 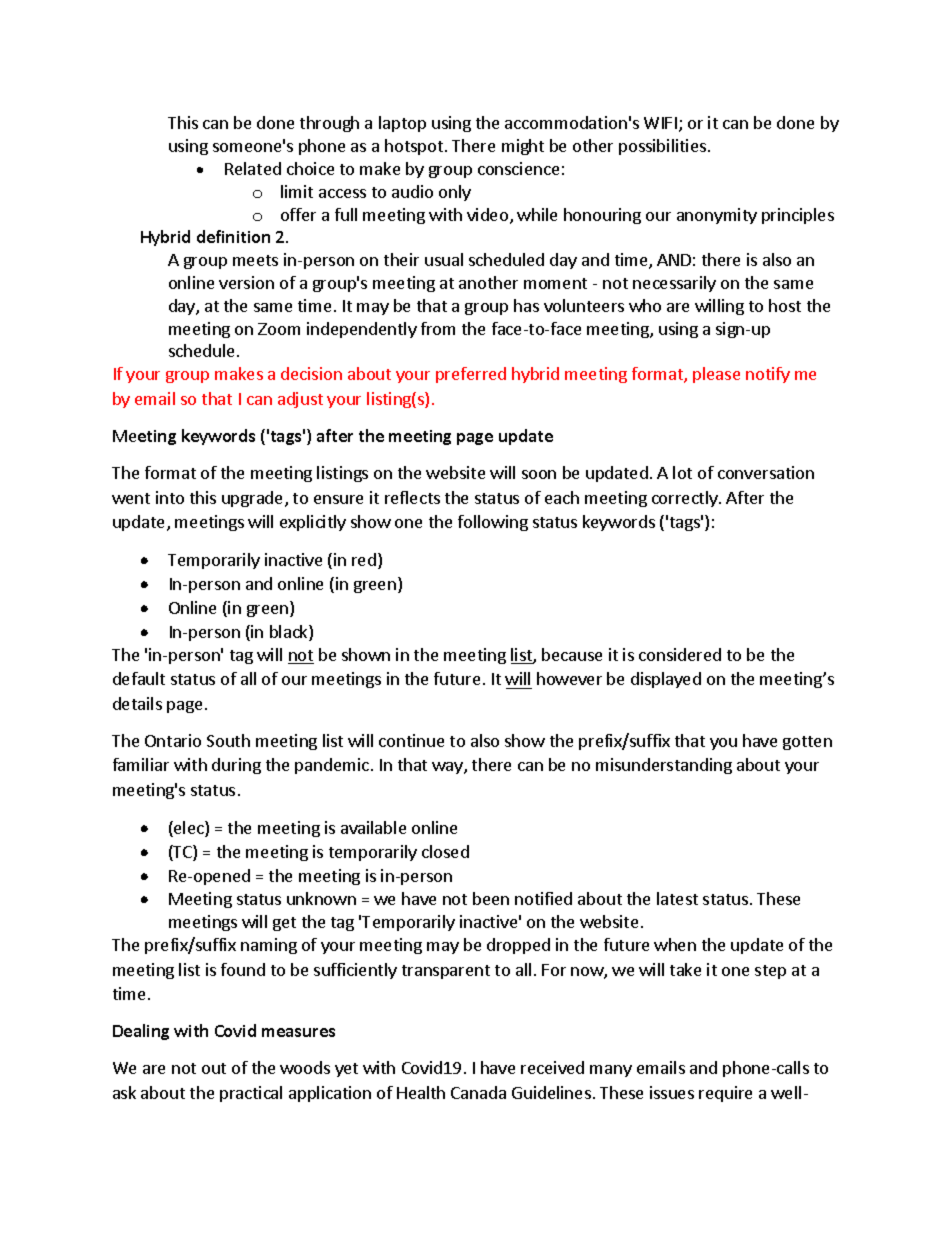 I want to click on hotspot, so click(x=414, y=147).
